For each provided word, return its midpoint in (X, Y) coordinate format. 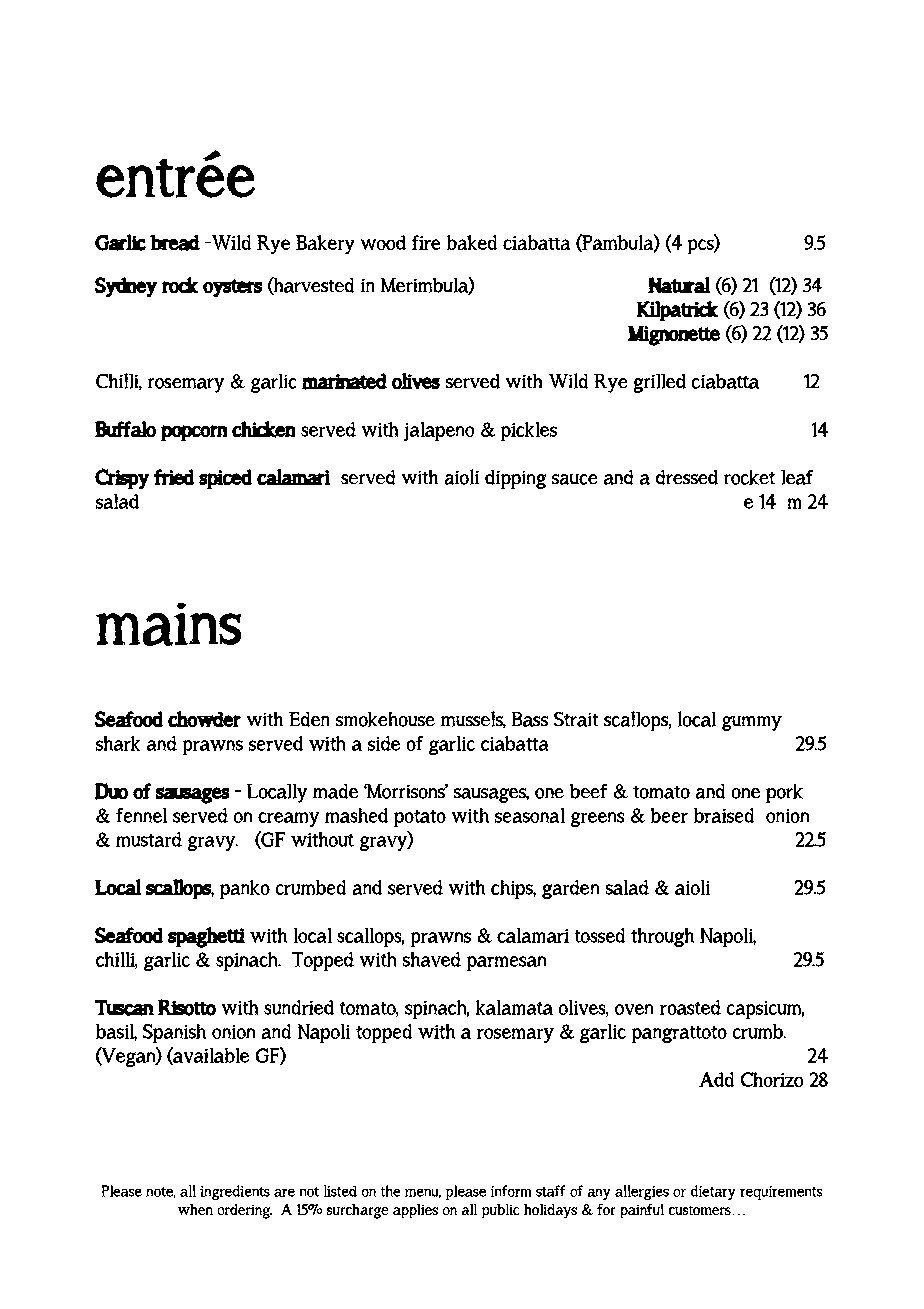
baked (472, 242)
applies (415, 1211)
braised (724, 815)
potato (420, 818)
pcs (702, 246)
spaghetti (206, 937)
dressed (687, 477)
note (160, 1192)
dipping (515, 479)
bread (175, 243)
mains (168, 624)
